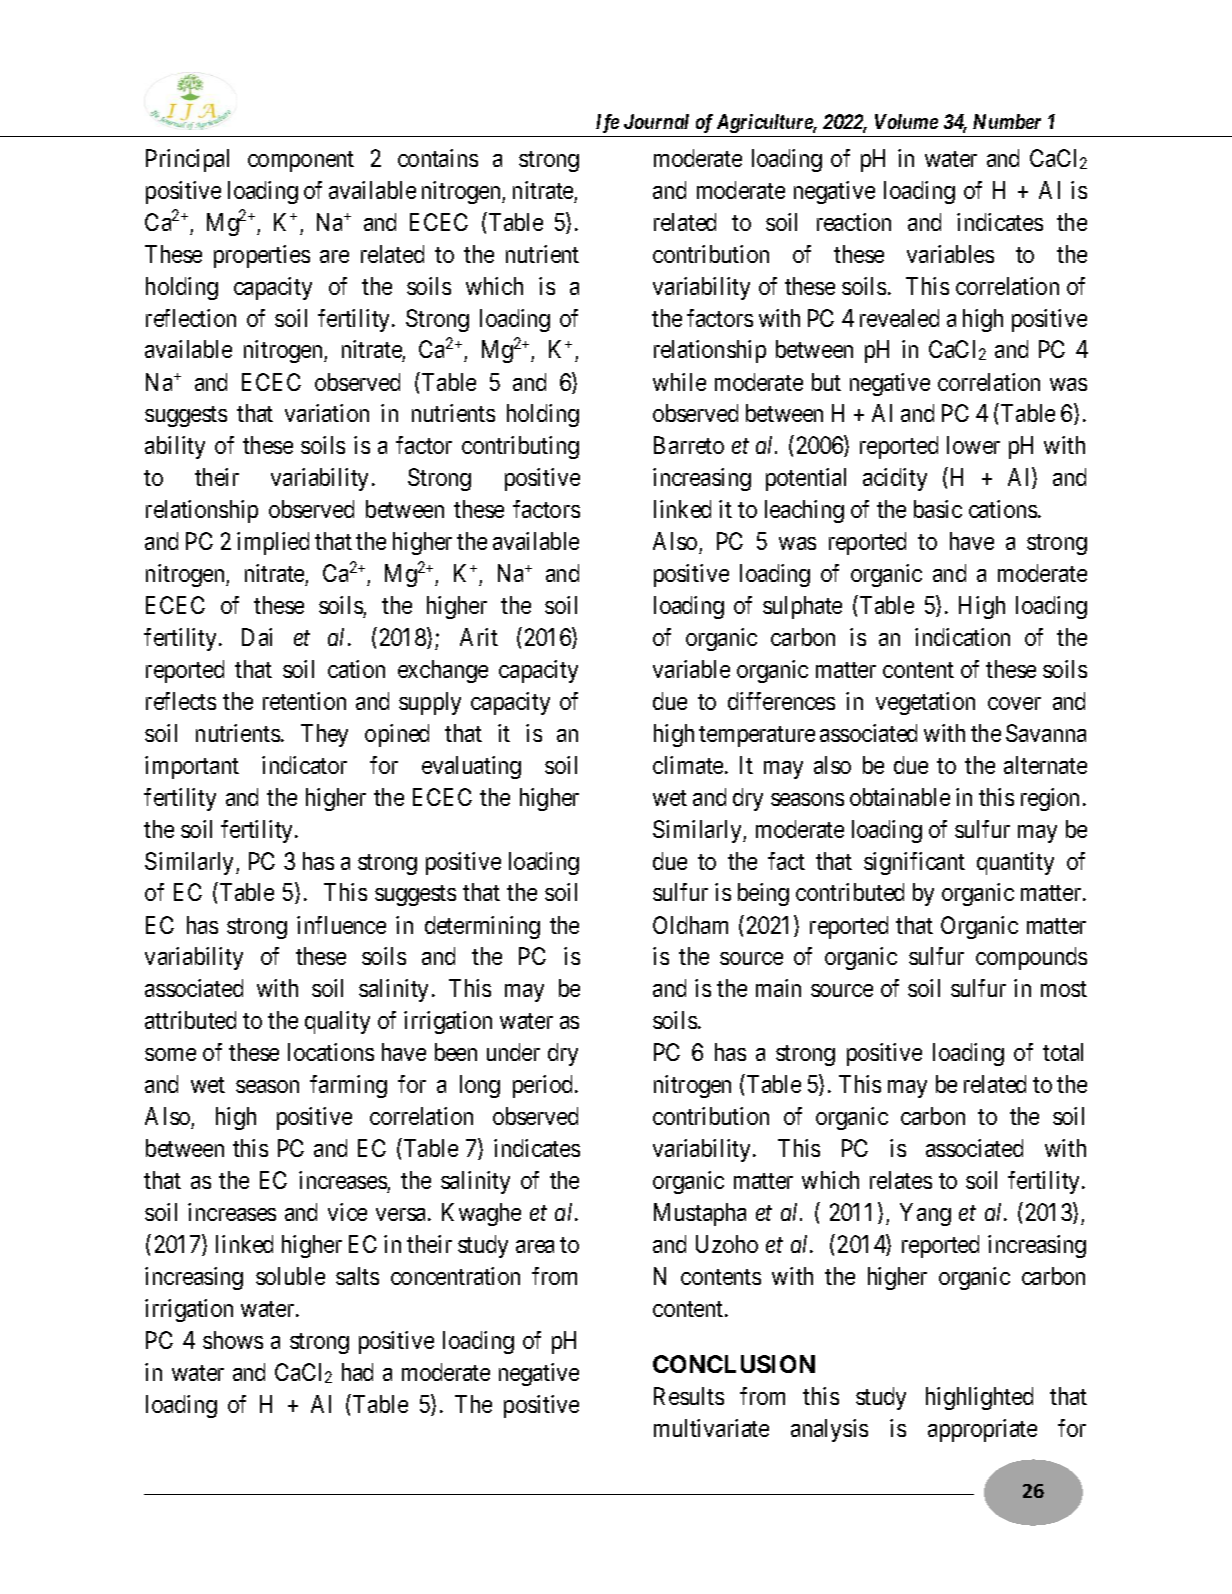 This document has height=1594, width=1232. I want to click on Number, so click(1007, 121).
